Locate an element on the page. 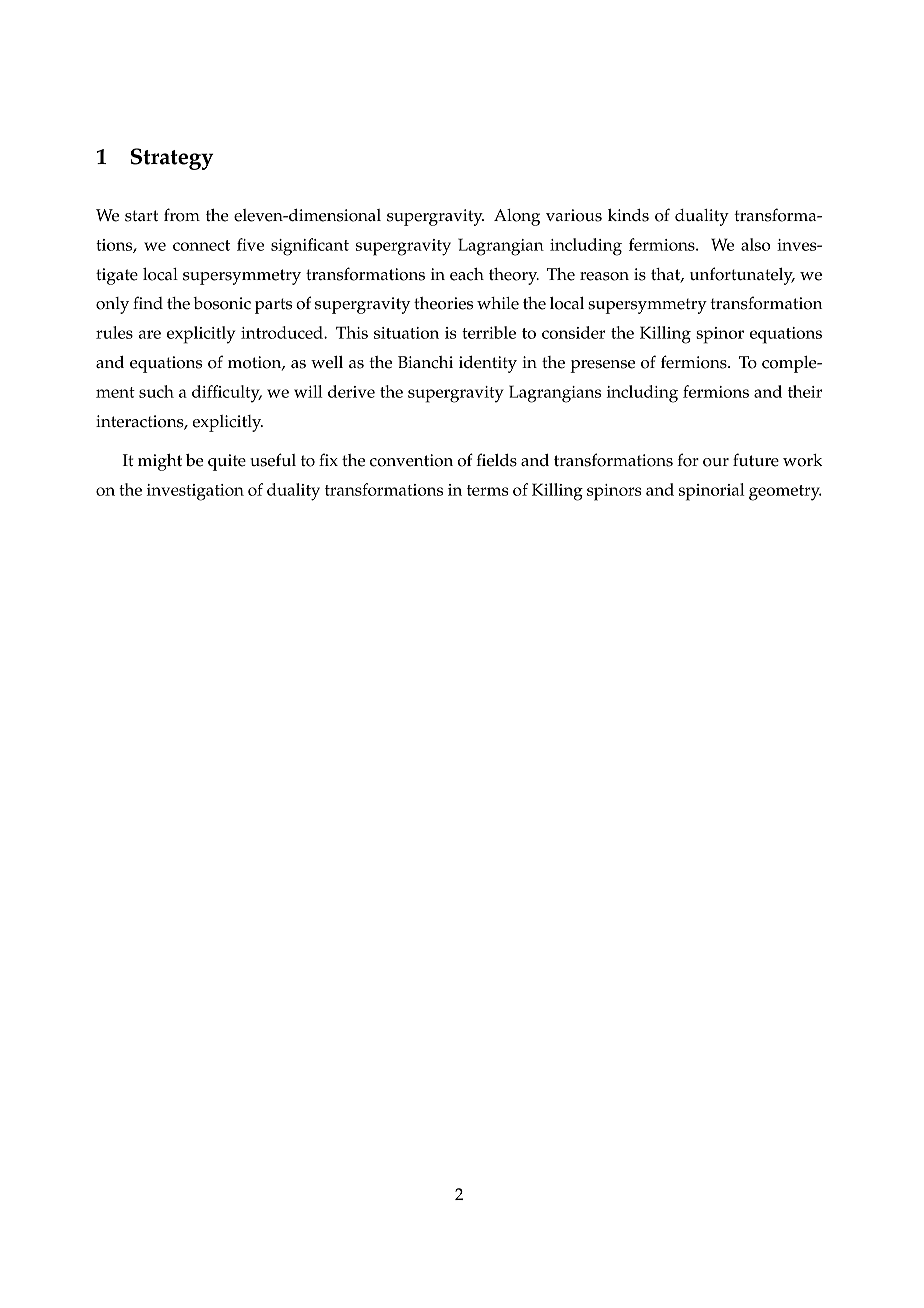 This page has width=924, height=1308. quite is located at coordinates (227, 462).
